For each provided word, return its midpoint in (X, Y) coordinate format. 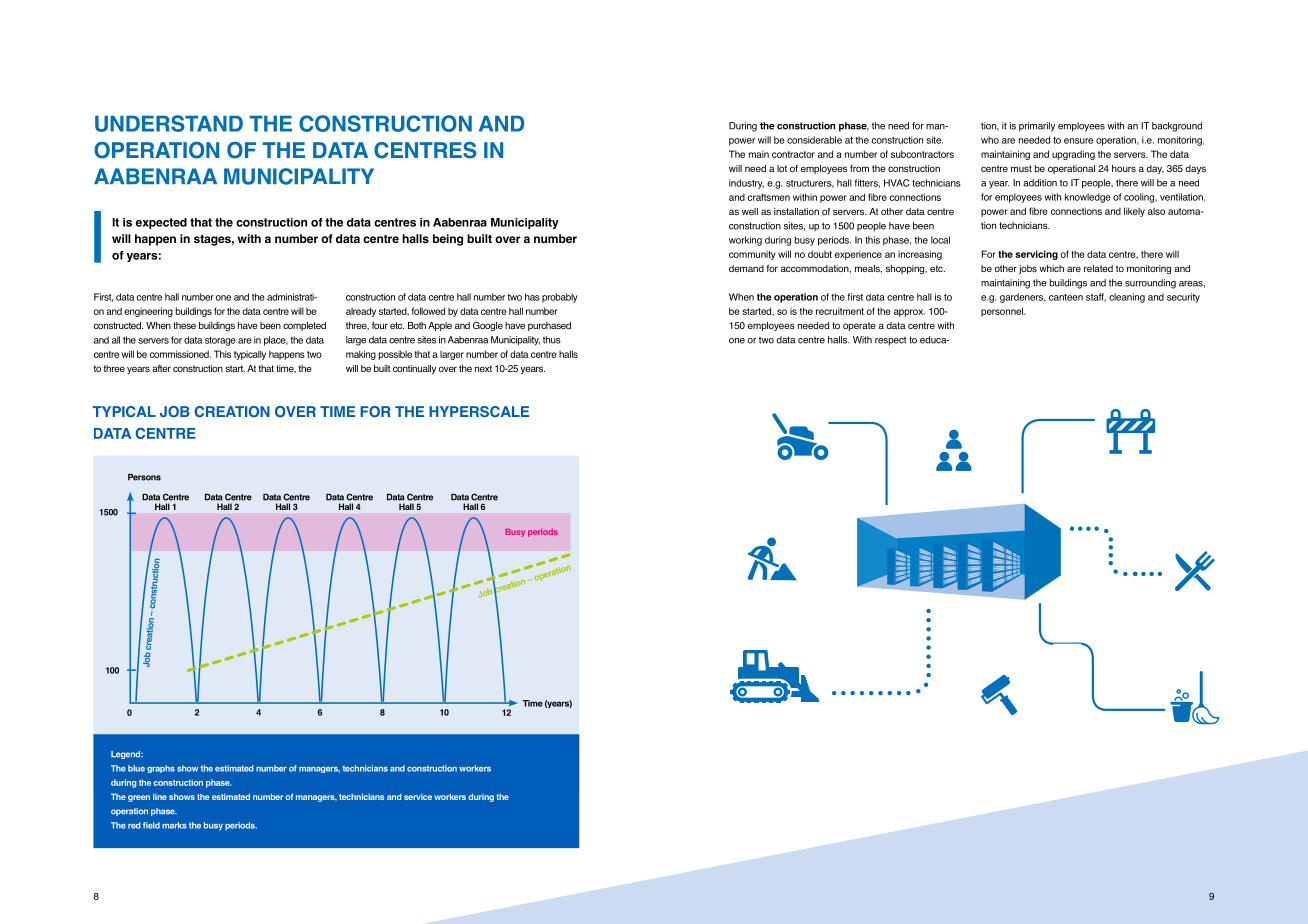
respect (890, 341)
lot (782, 168)
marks (174, 825)
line (160, 797)
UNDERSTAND (169, 123)
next (483, 368)
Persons (144, 477)
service (418, 797)
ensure (1078, 141)
